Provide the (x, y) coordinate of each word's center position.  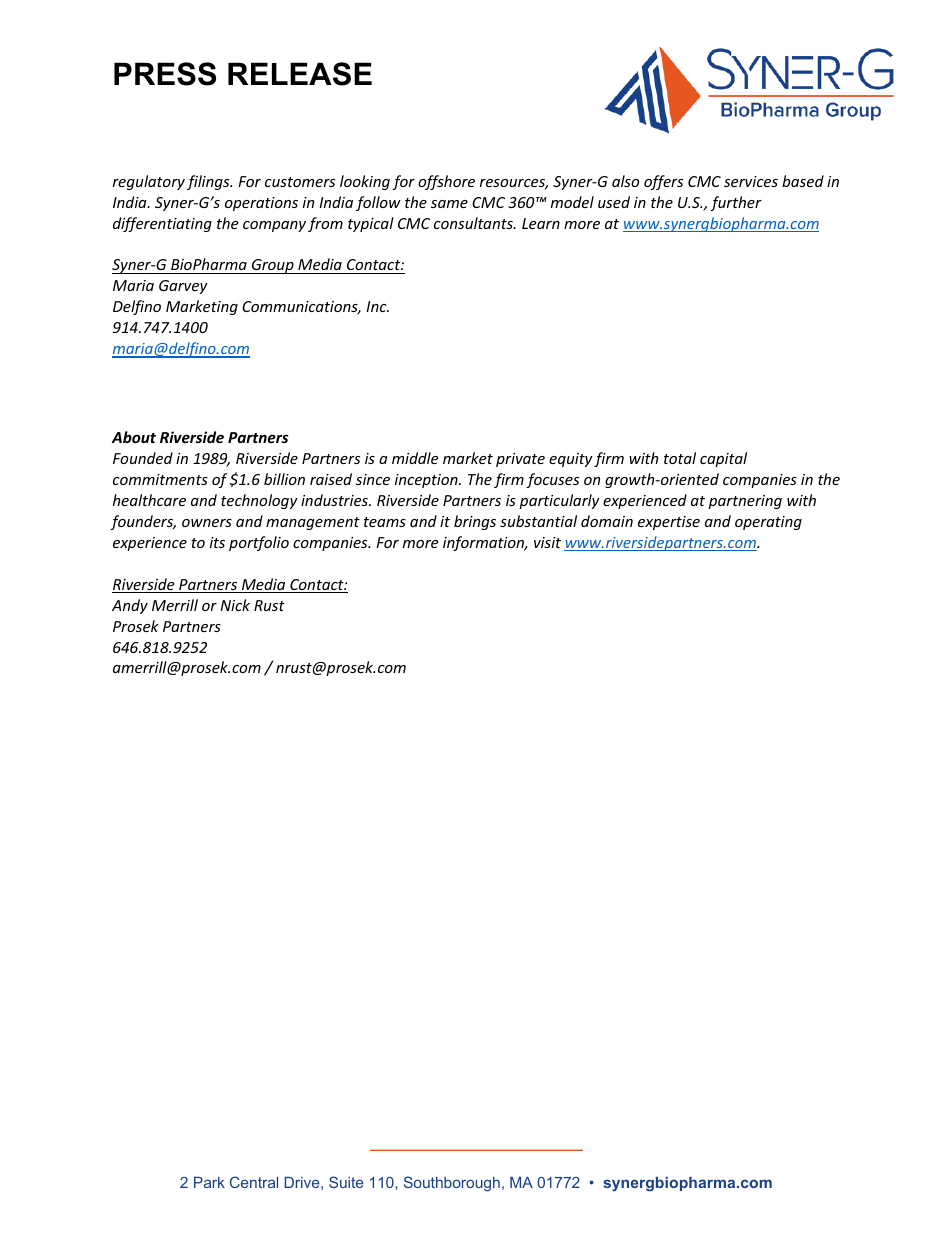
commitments (160, 479)
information (484, 543)
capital (723, 459)
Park (209, 1182)
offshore (446, 182)
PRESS (165, 74)
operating (768, 523)
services (751, 181)
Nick (235, 605)
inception (427, 481)
